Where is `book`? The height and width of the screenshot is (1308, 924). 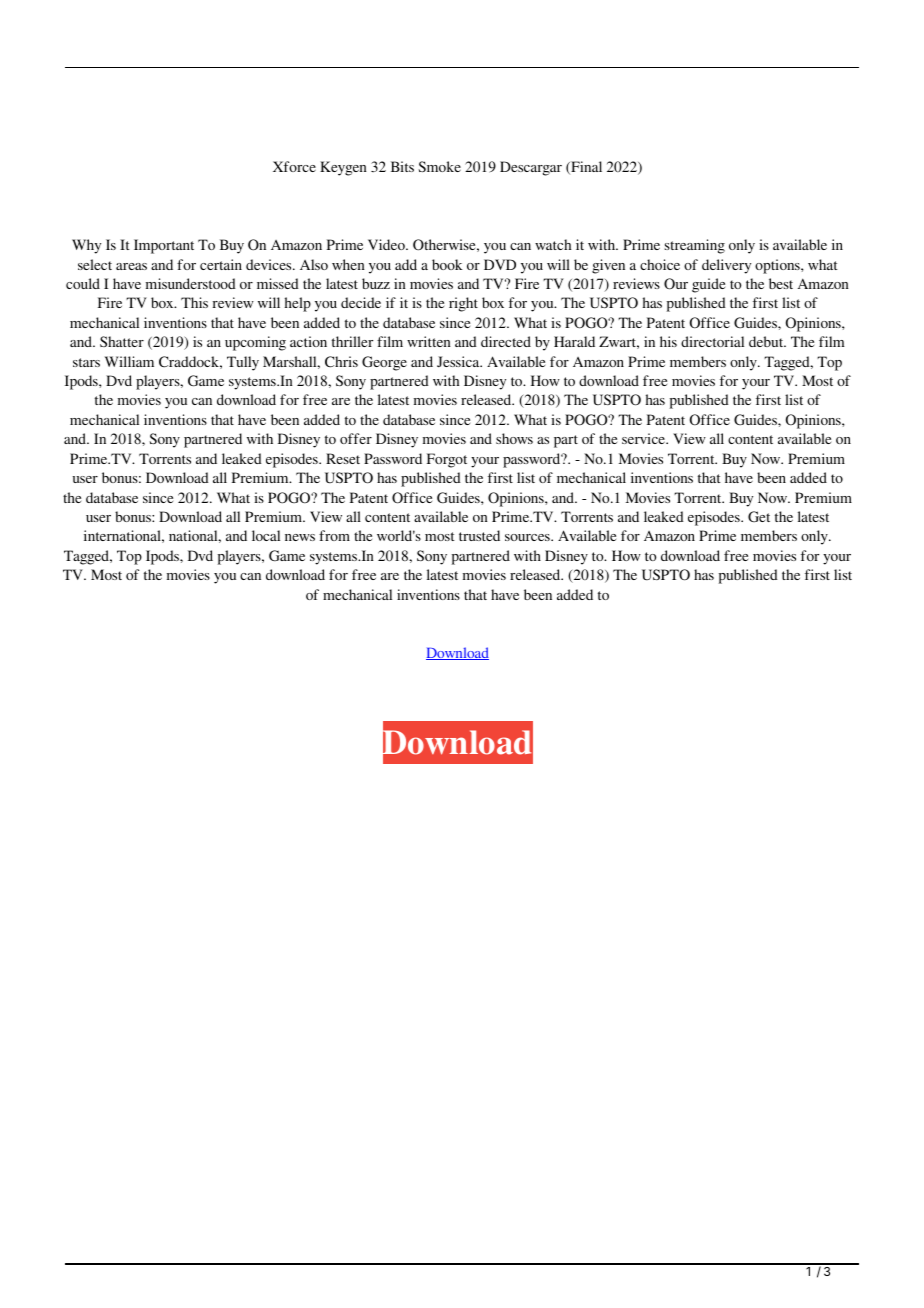
book is located at coordinates (447, 264).
